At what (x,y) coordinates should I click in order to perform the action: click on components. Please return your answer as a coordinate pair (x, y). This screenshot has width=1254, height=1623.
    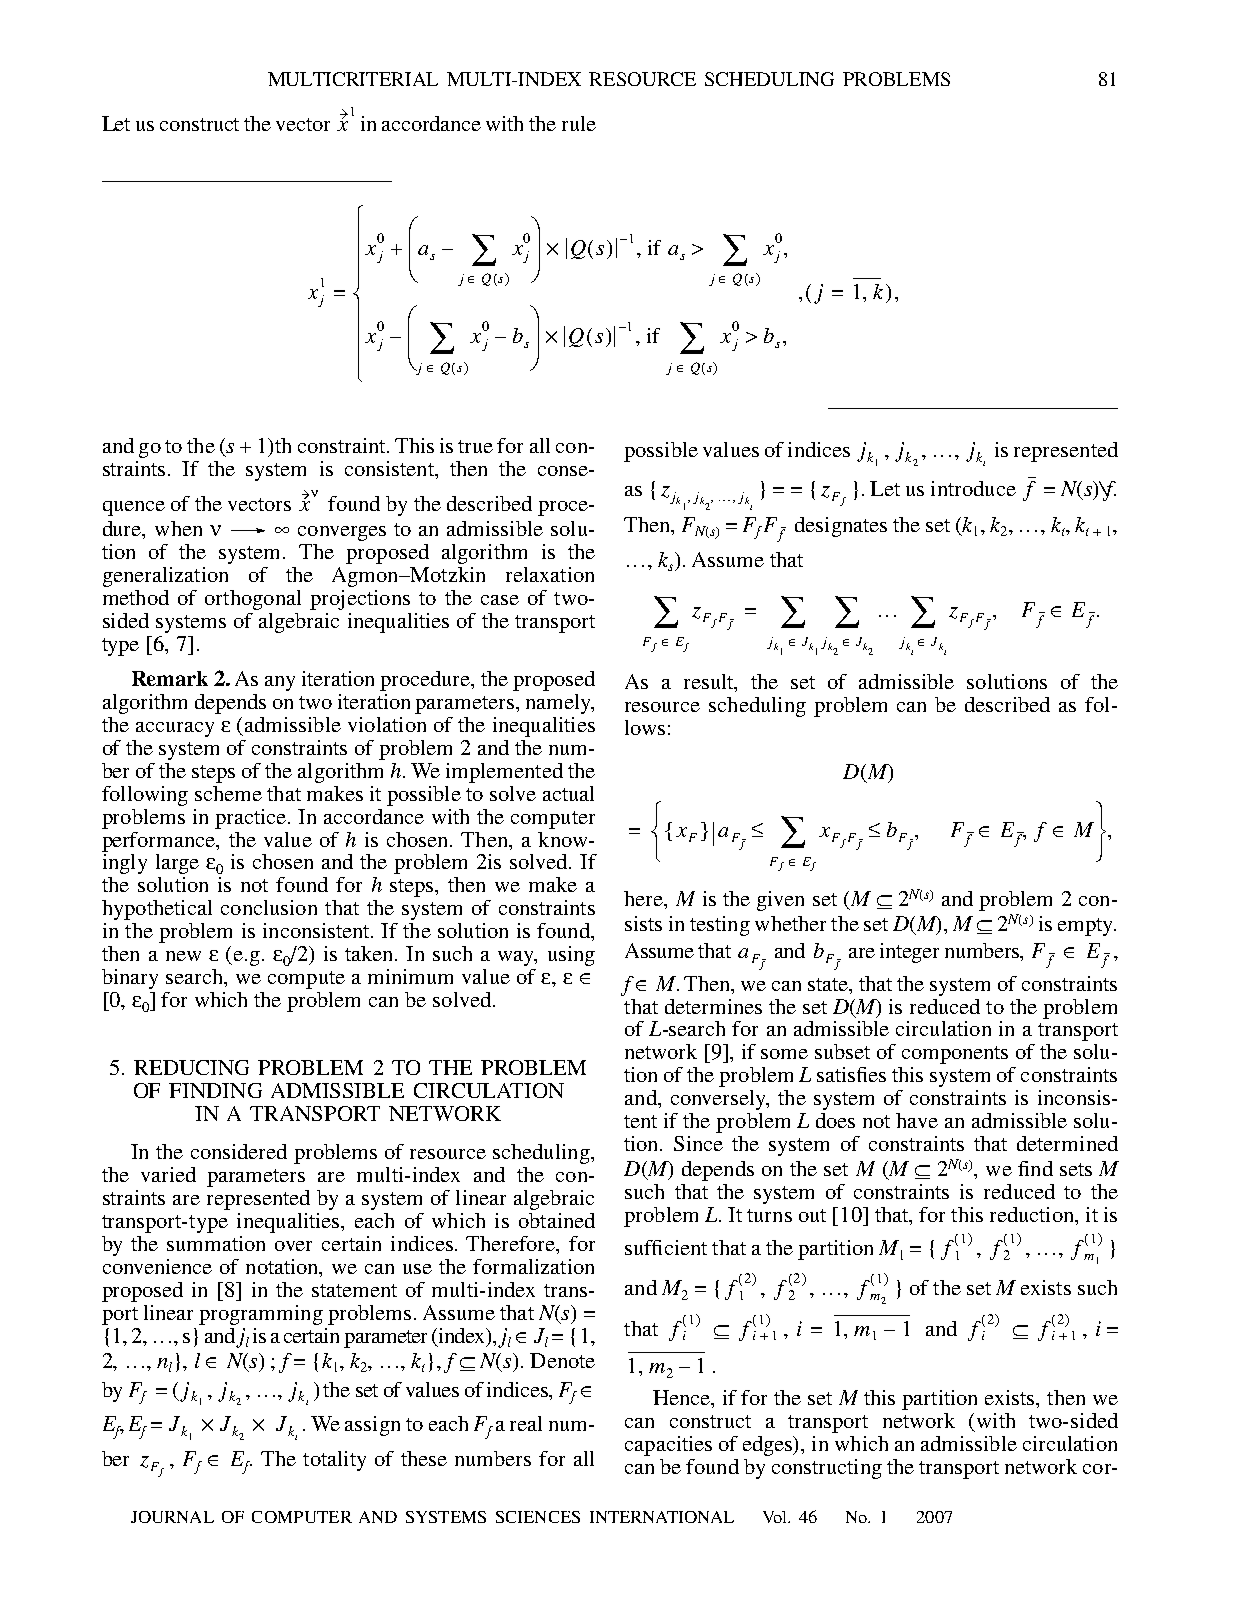
    Looking at the image, I should click on (955, 1055).
